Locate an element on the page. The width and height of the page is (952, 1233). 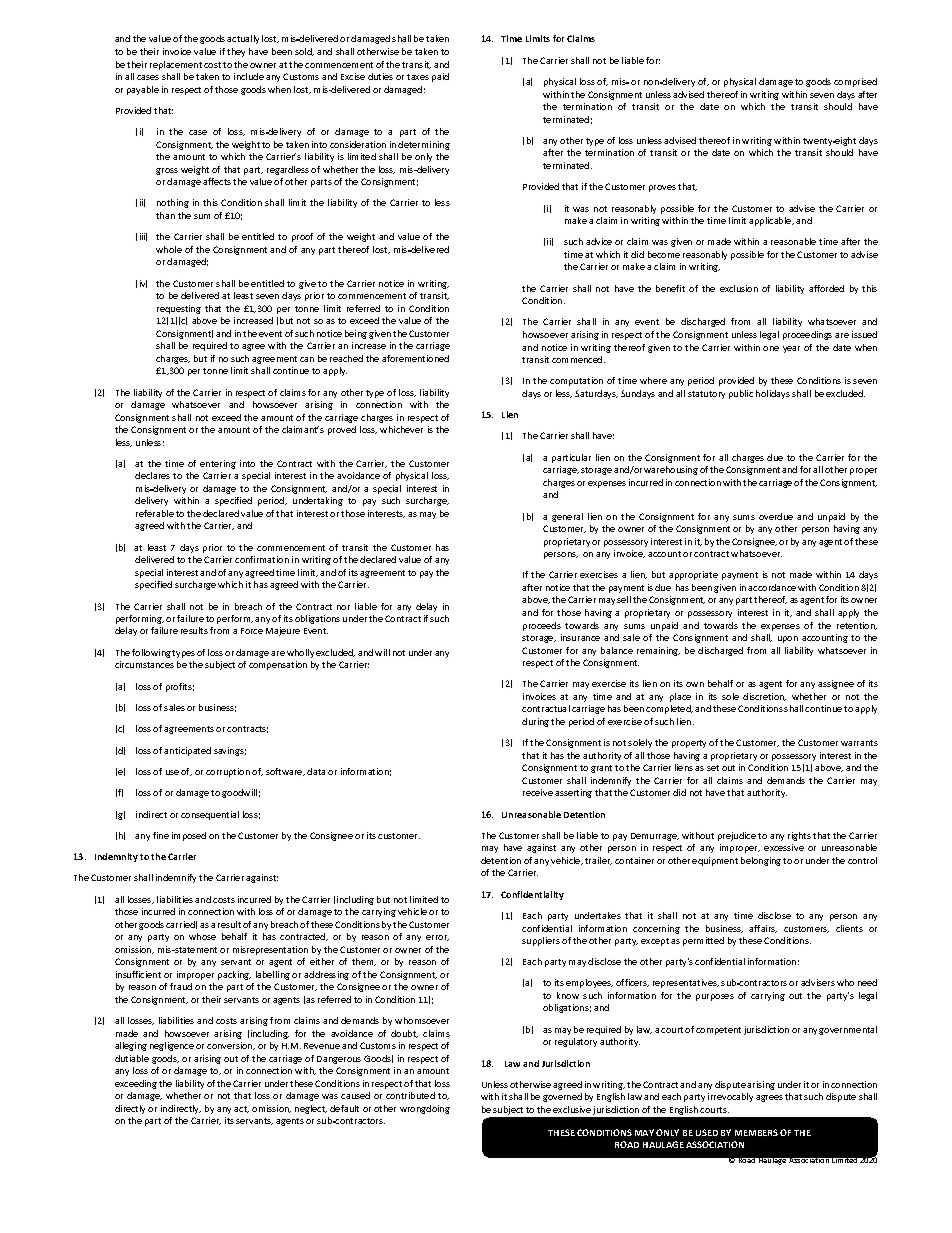
taxes is located at coordinates (418, 77).
